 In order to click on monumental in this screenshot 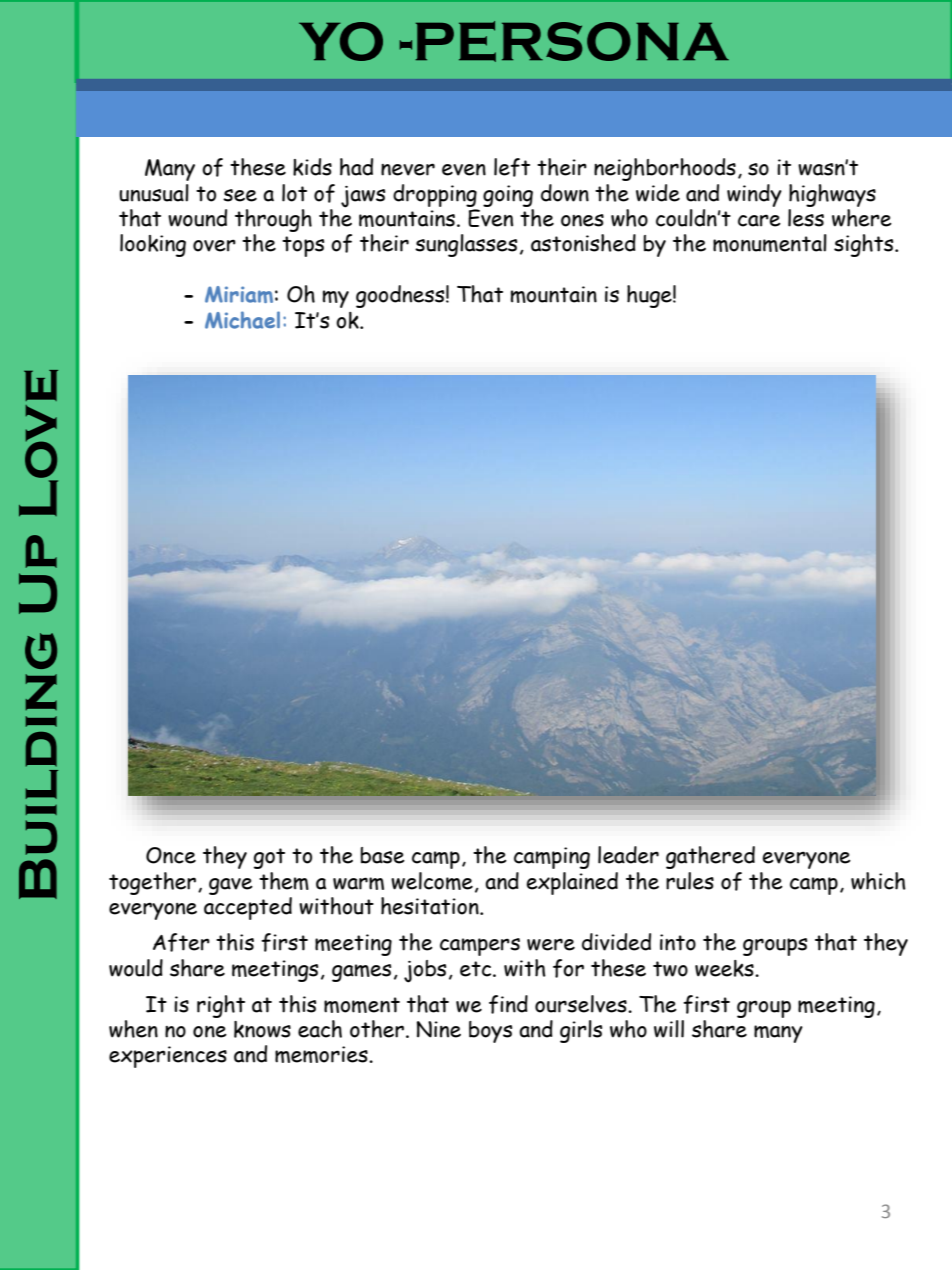, I will do `click(770, 243)`.
